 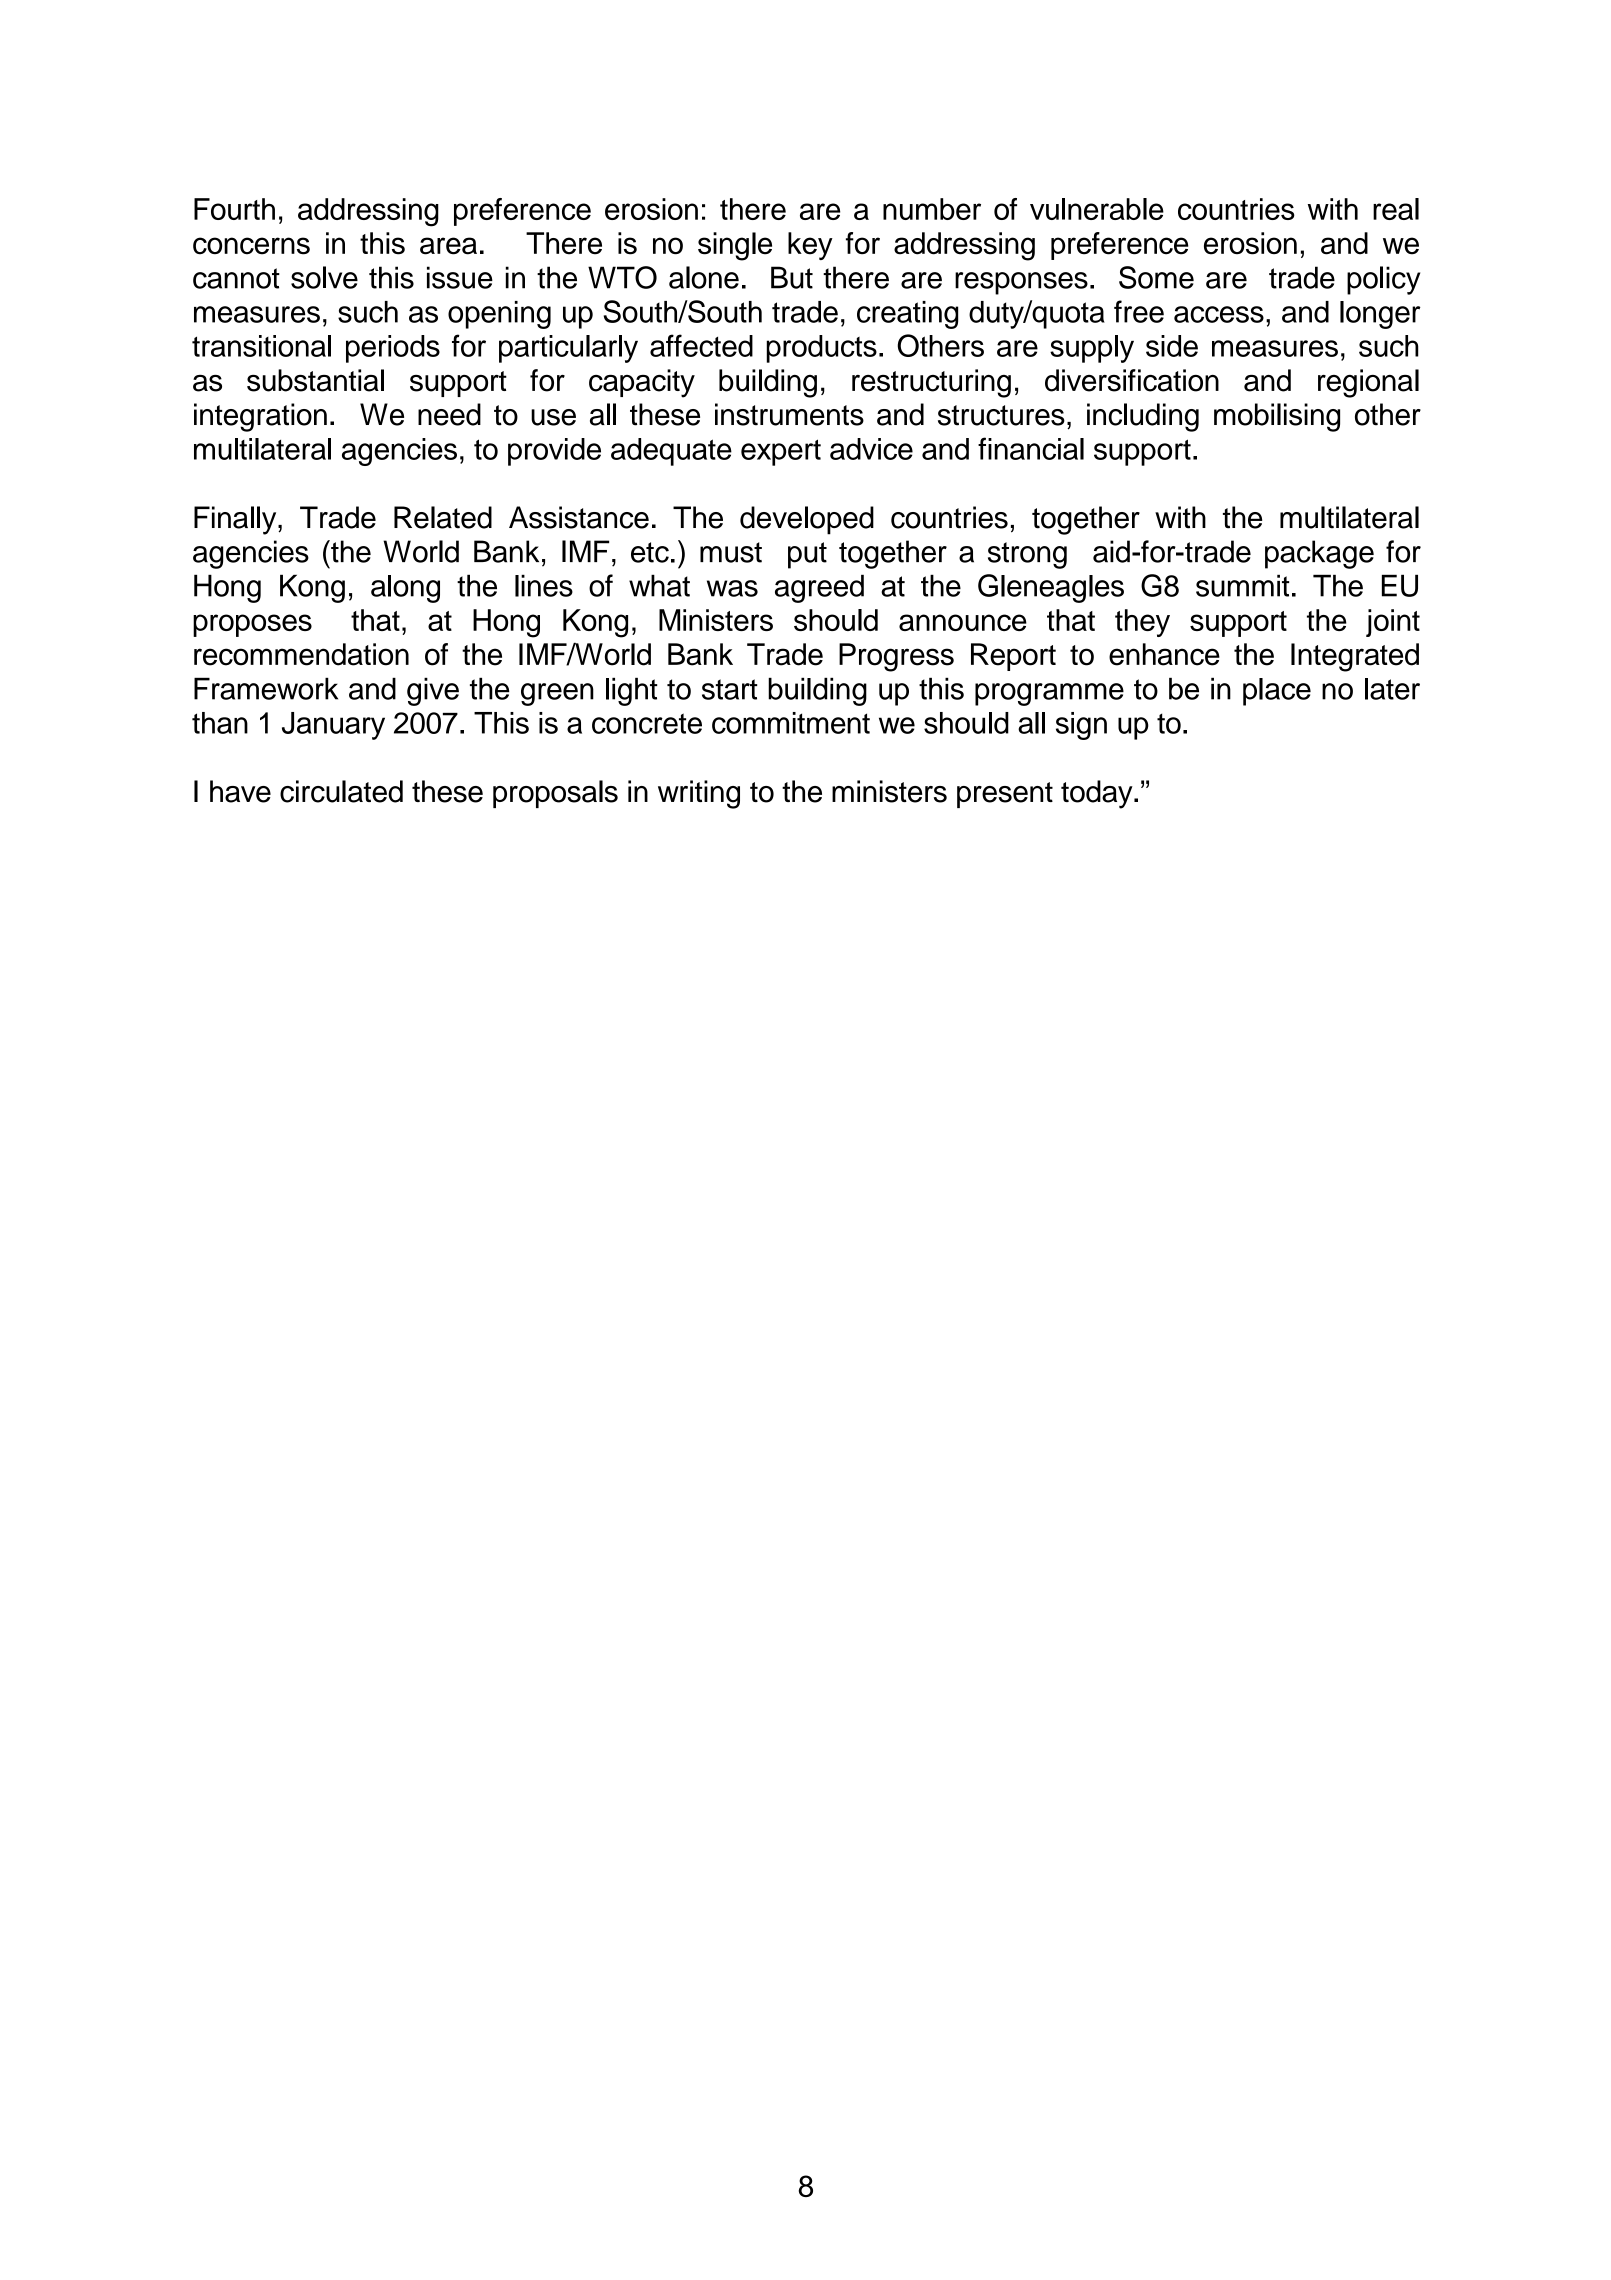 What do you see at coordinates (341, 791) in the screenshot?
I see `circulated` at bounding box center [341, 791].
